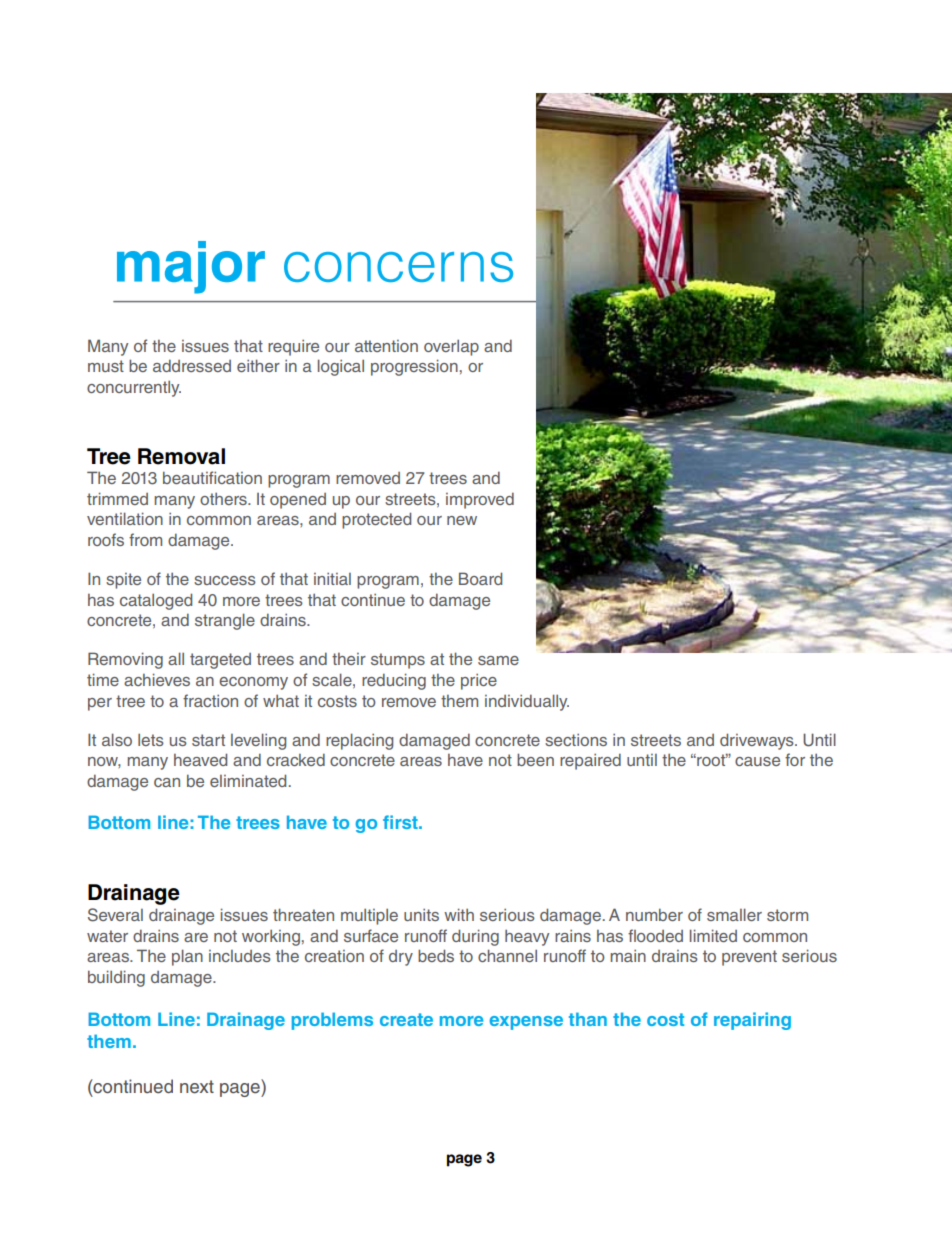  Describe the element at coordinates (406, 1019) in the screenshot. I see `create` at that location.
